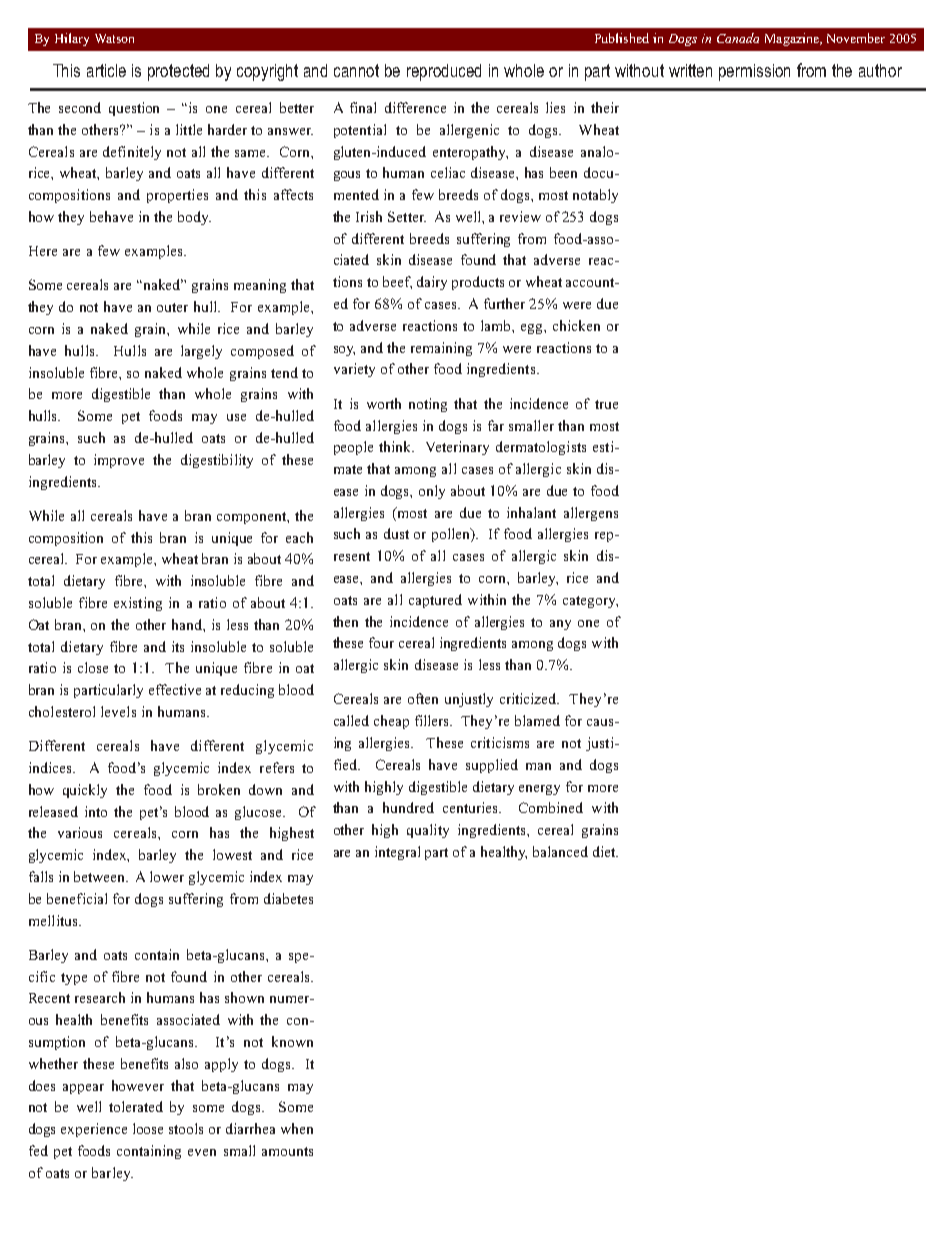  I want to click on category, so click(590, 602).
